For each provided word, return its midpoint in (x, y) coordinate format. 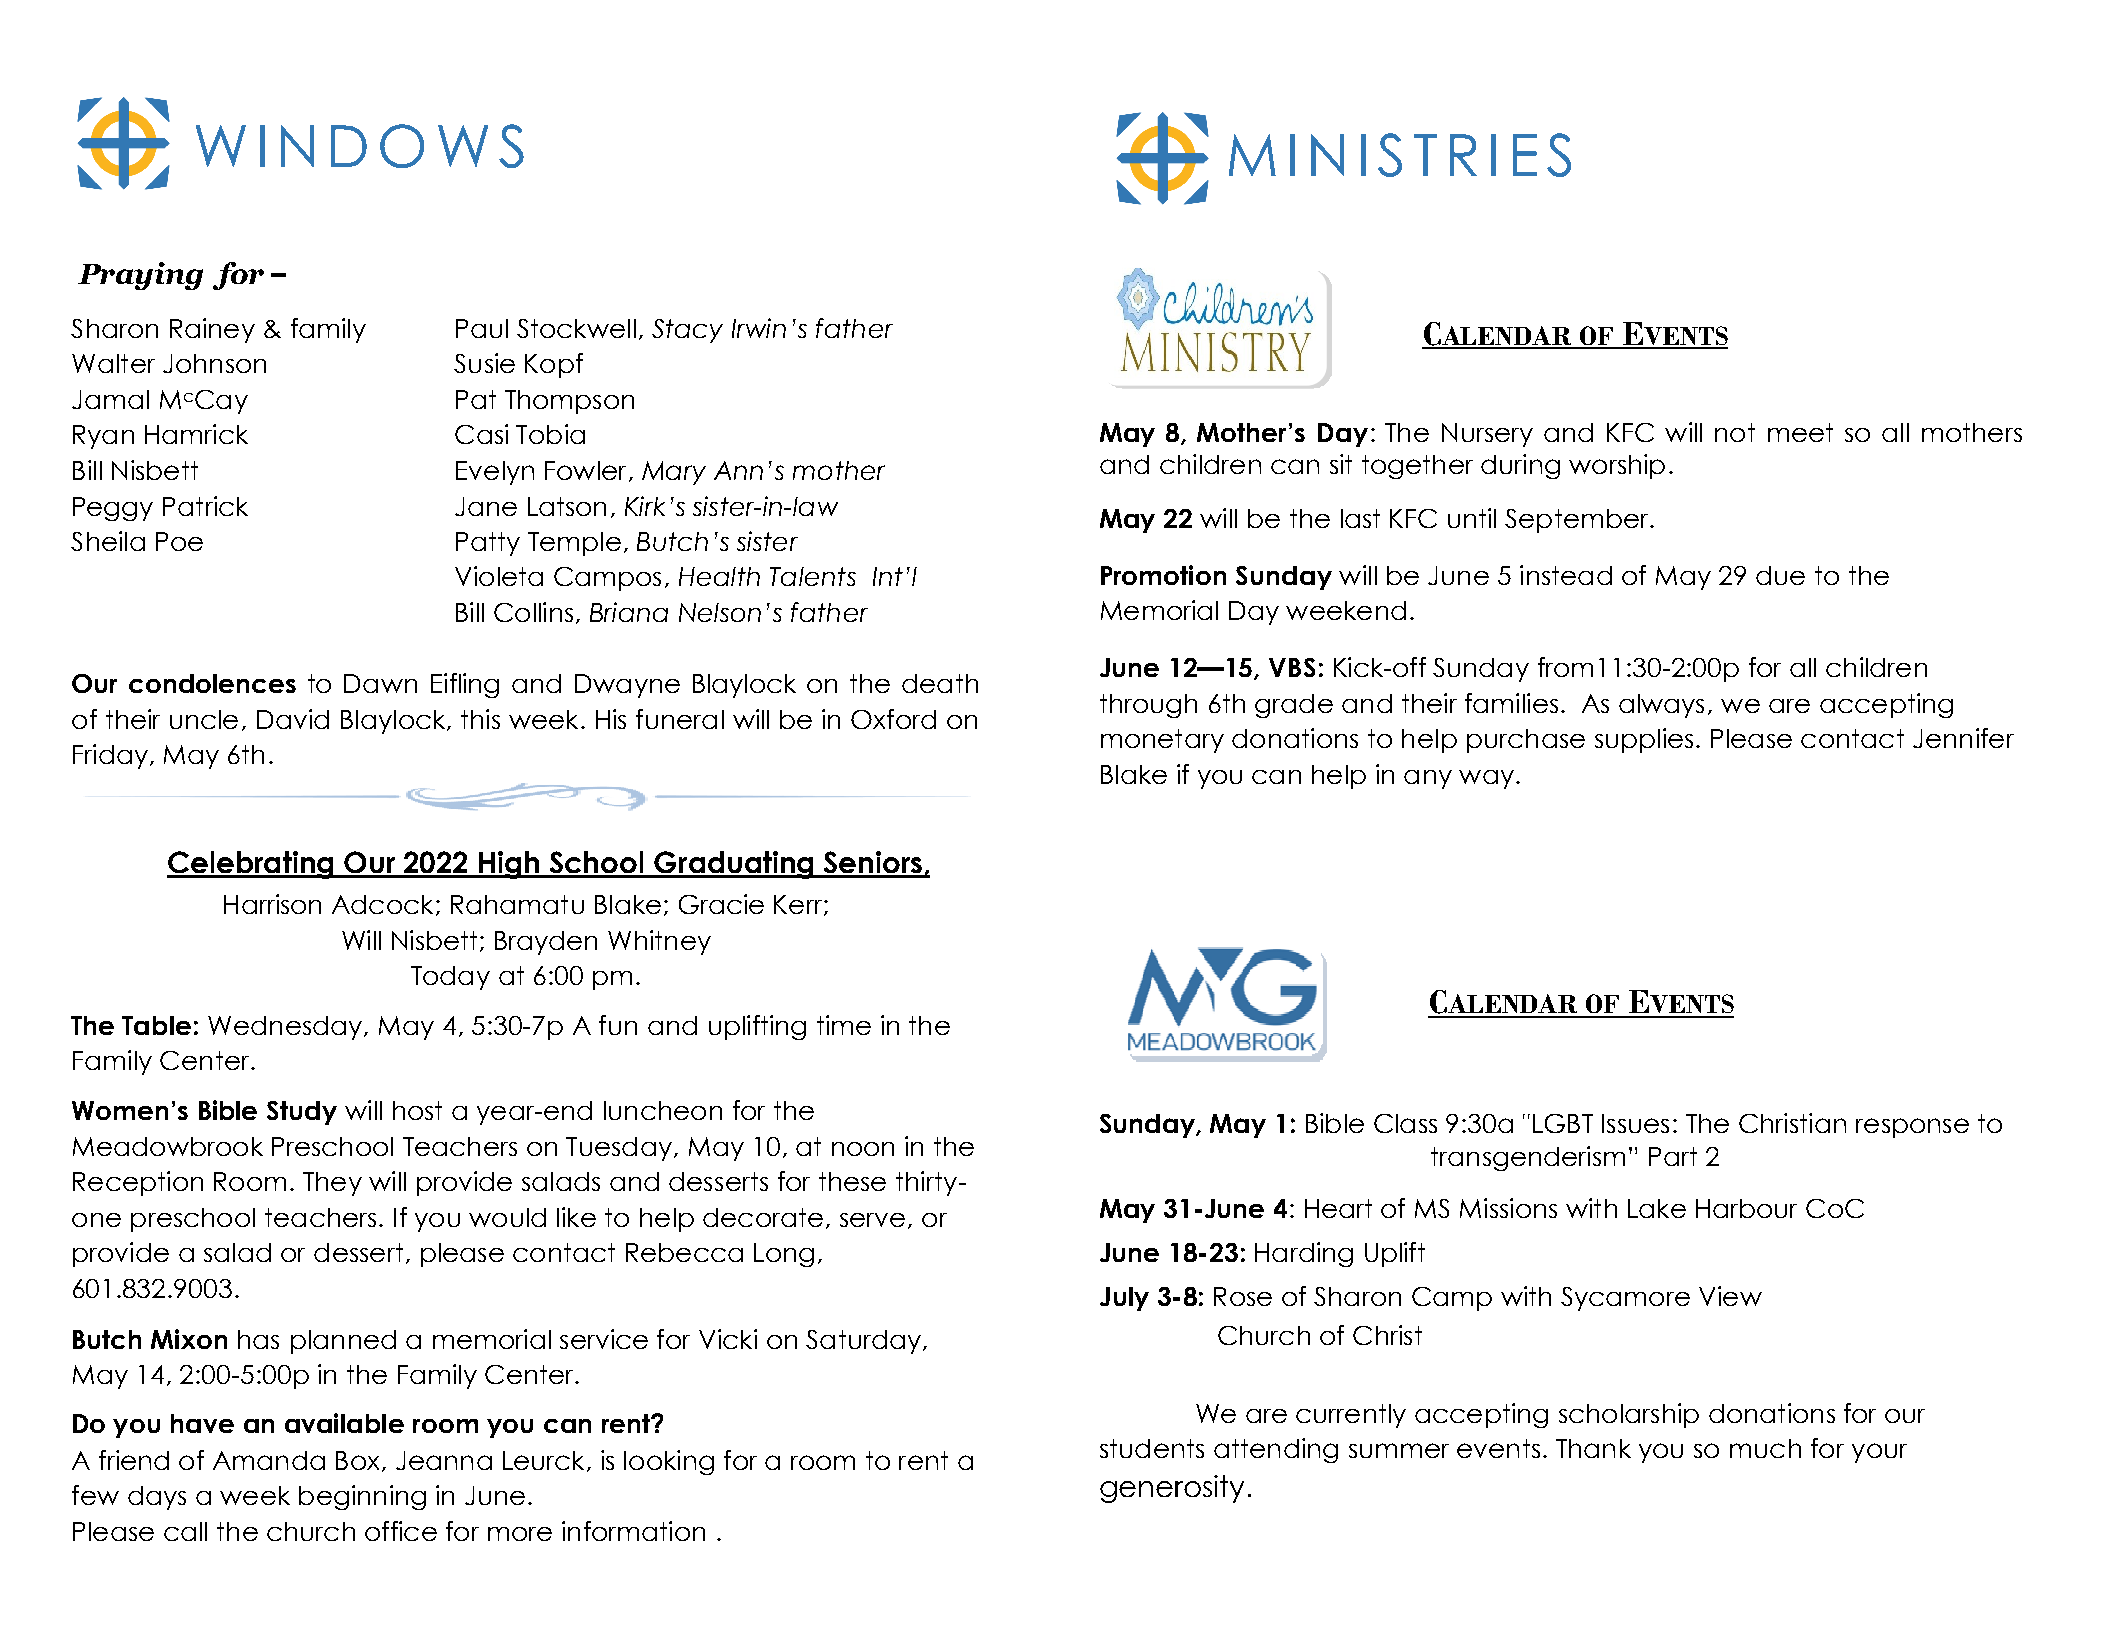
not (1735, 432)
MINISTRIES (1400, 155)
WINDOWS (360, 146)
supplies (1644, 740)
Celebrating (251, 865)
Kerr (799, 905)
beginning (362, 1497)
